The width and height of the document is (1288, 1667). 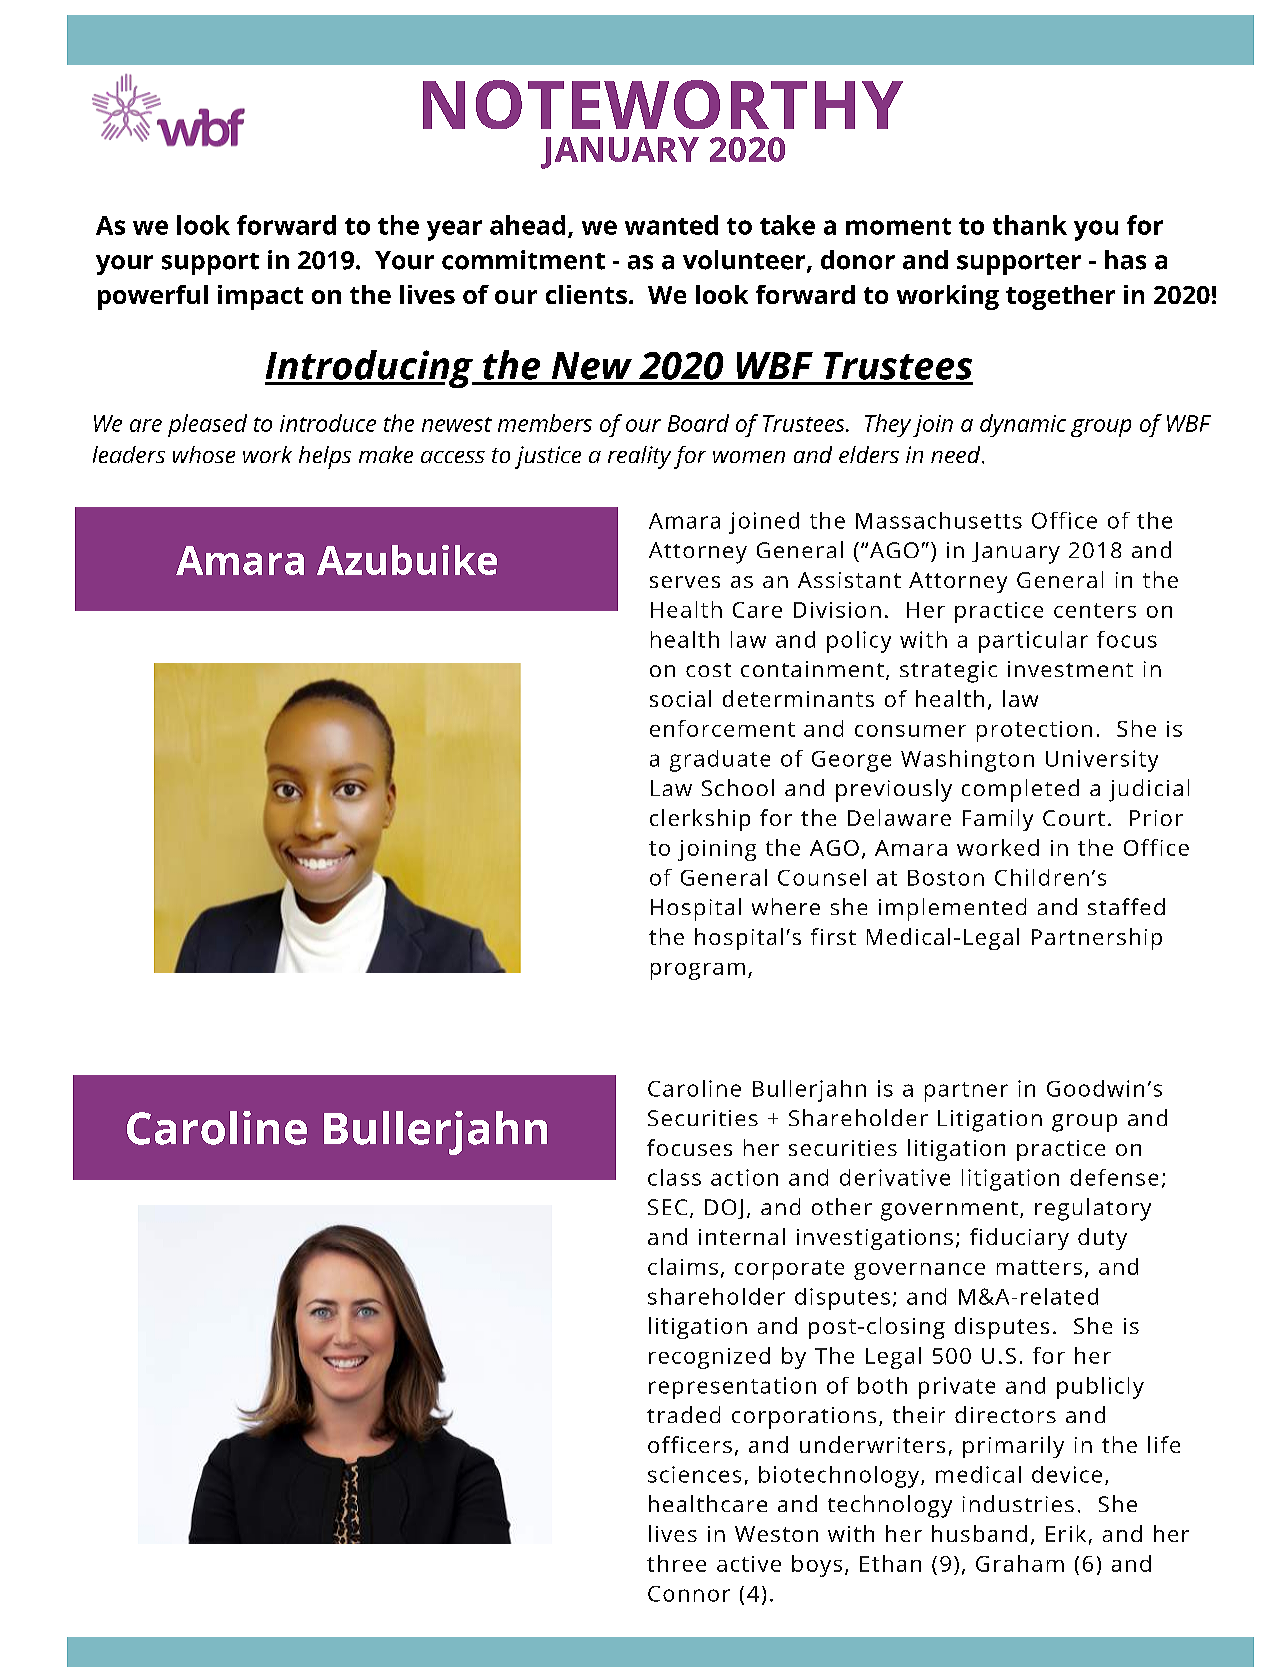 What do you see at coordinates (676, 1563) in the document?
I see `three` at bounding box center [676, 1563].
